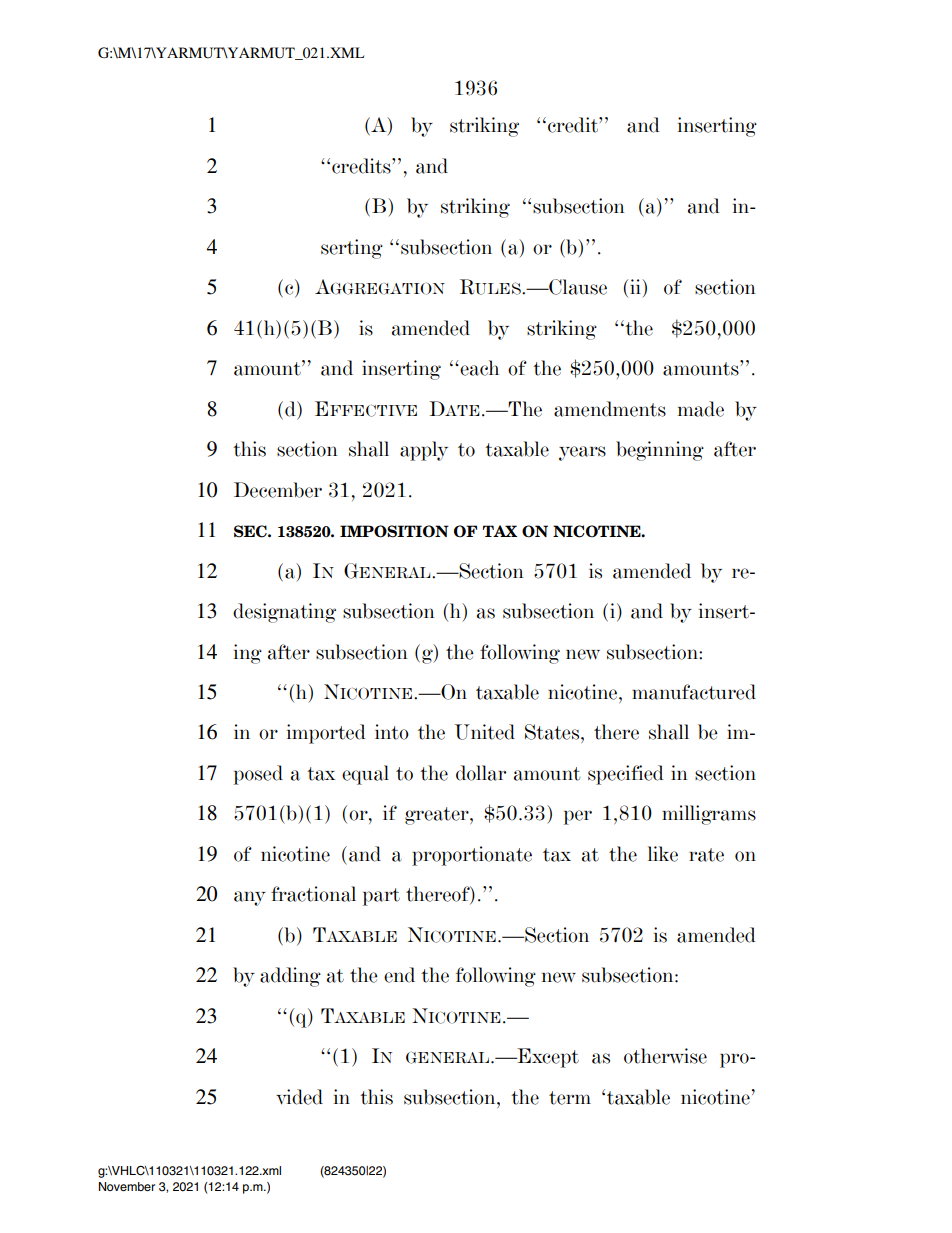  Describe the element at coordinates (424, 451) in the page. I see `apply` at that location.
